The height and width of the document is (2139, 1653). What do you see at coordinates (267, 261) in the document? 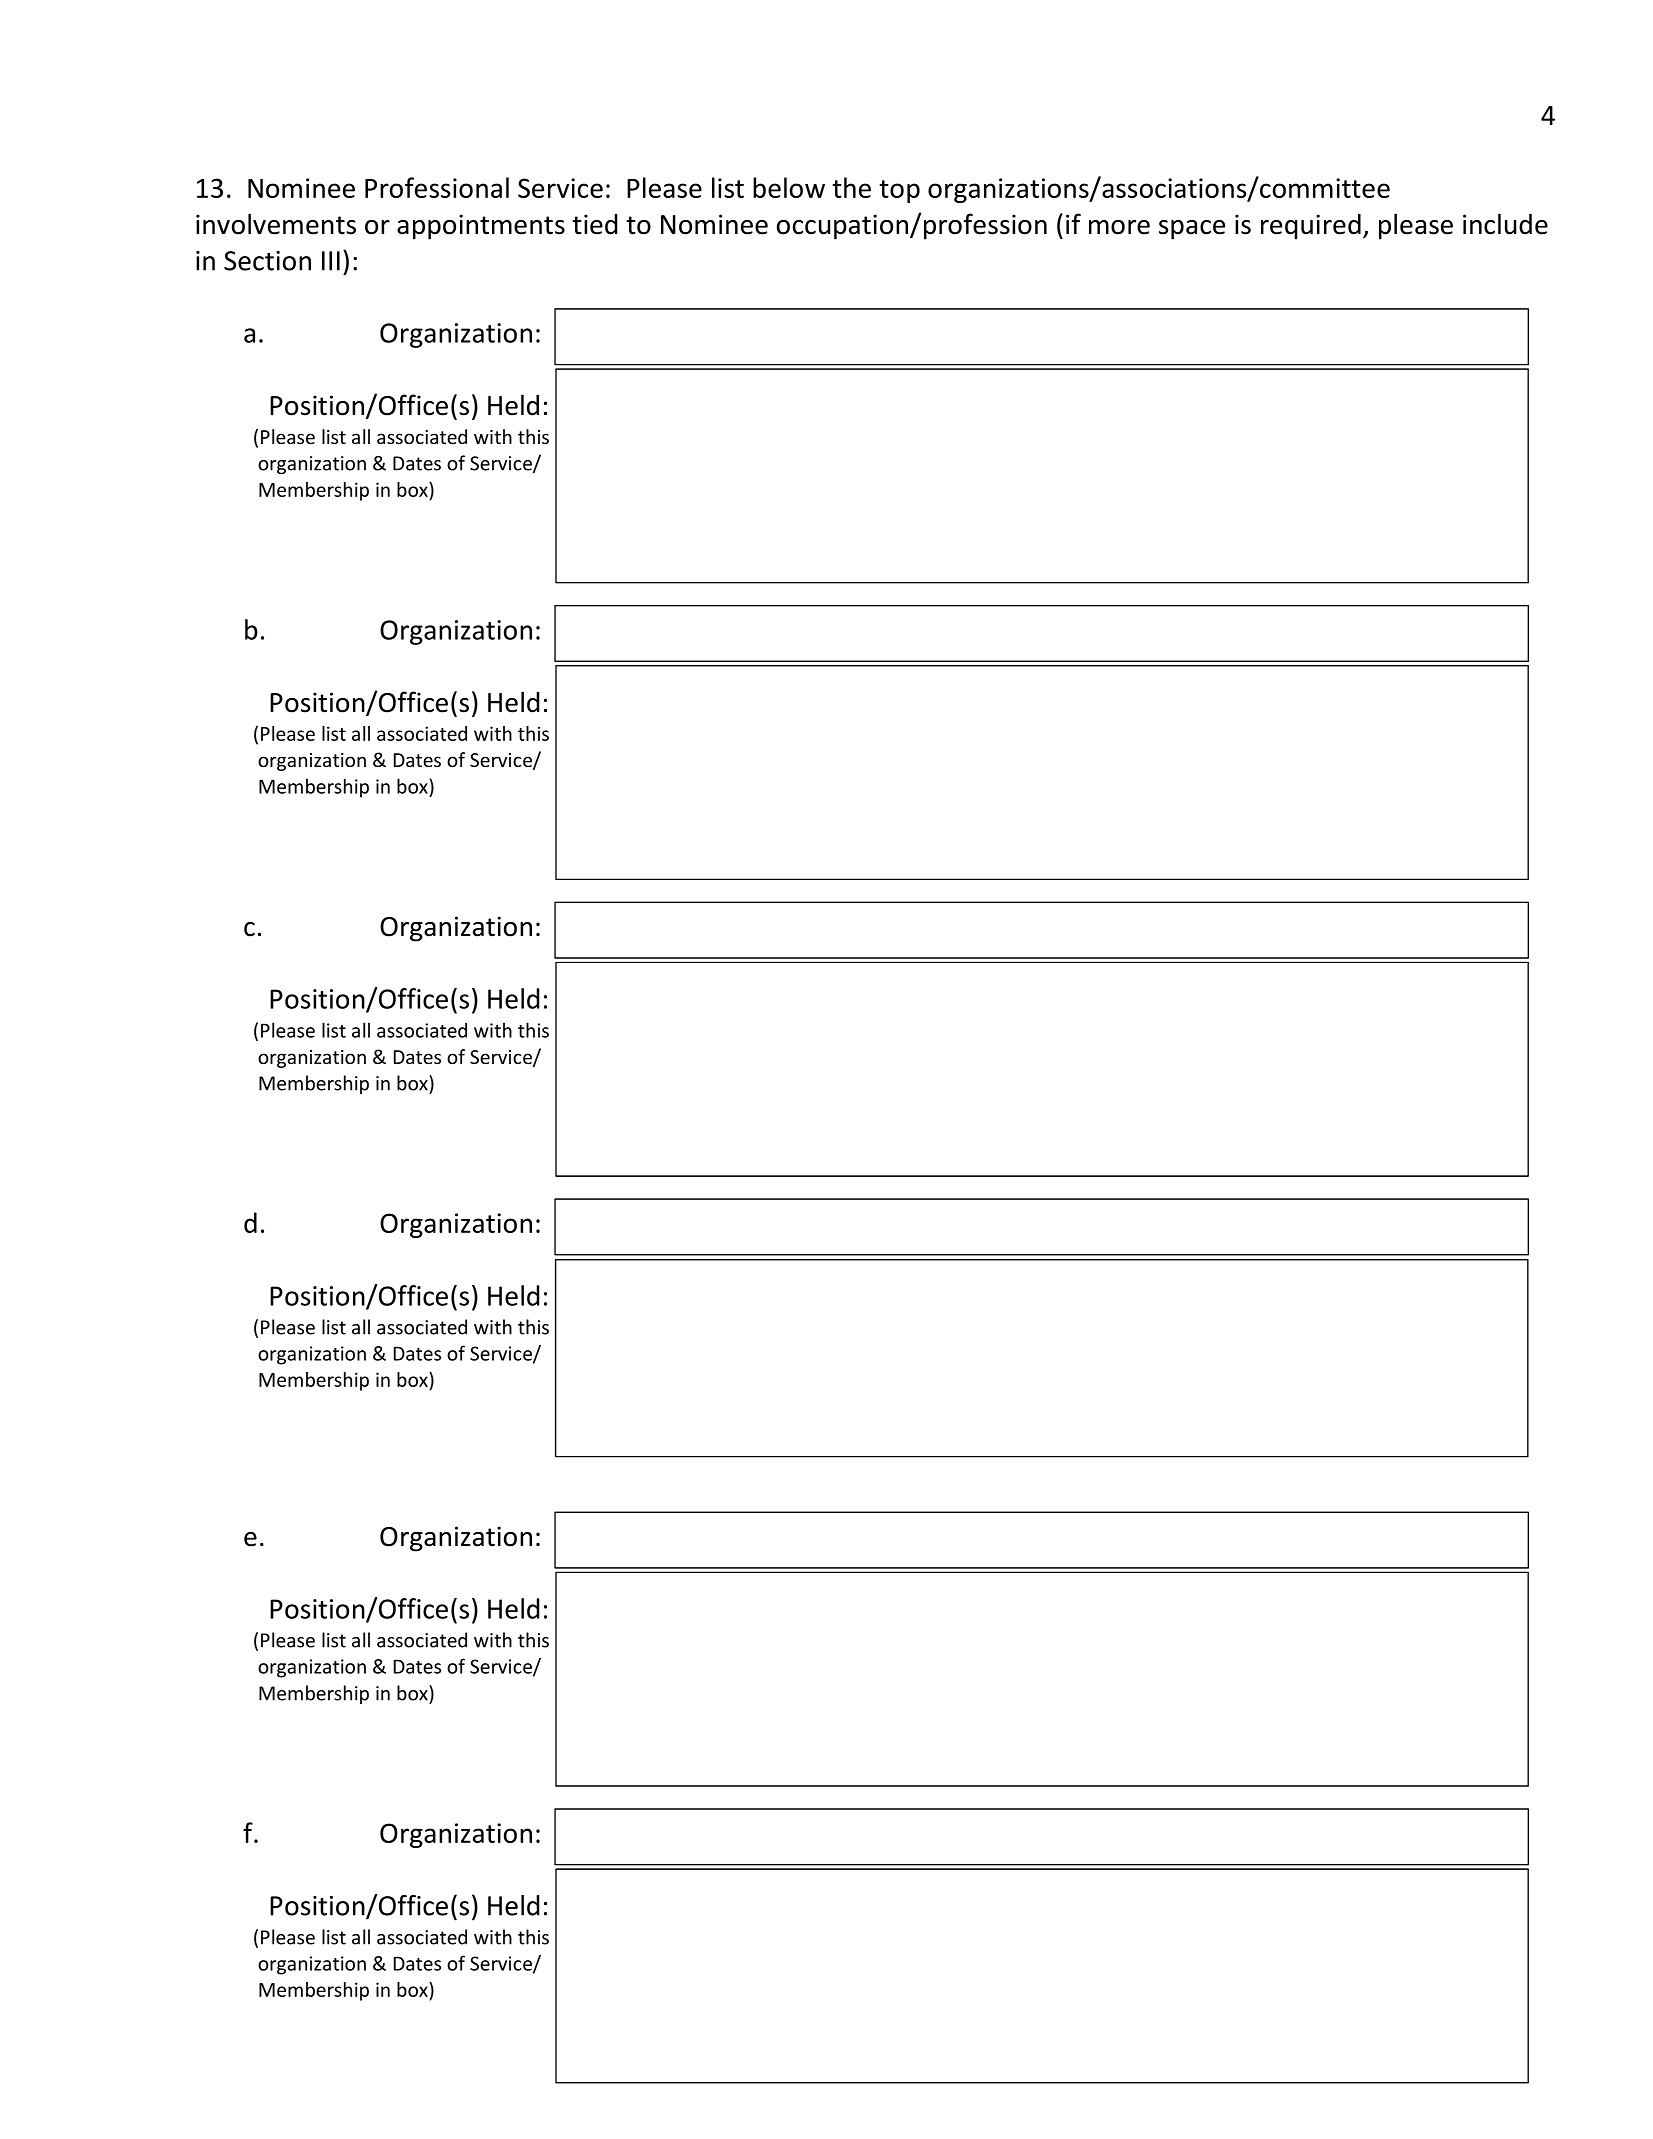
I see `Section` at bounding box center [267, 261].
